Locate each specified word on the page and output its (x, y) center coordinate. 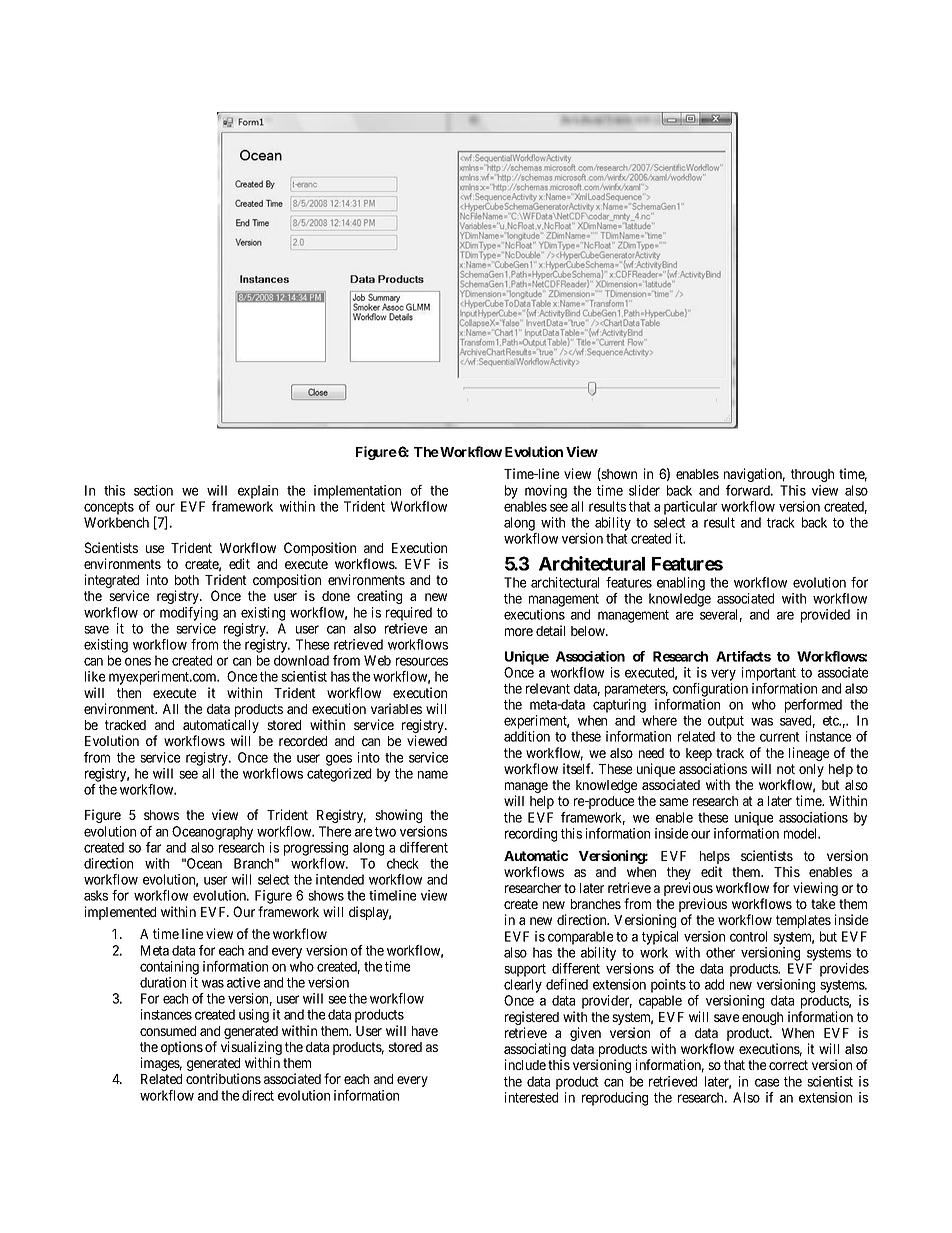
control (748, 936)
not (786, 769)
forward (749, 490)
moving (546, 492)
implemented (120, 913)
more (519, 632)
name (433, 774)
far (153, 847)
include (525, 1064)
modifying (189, 614)
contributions (223, 1078)
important (769, 674)
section (153, 490)
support (525, 970)
